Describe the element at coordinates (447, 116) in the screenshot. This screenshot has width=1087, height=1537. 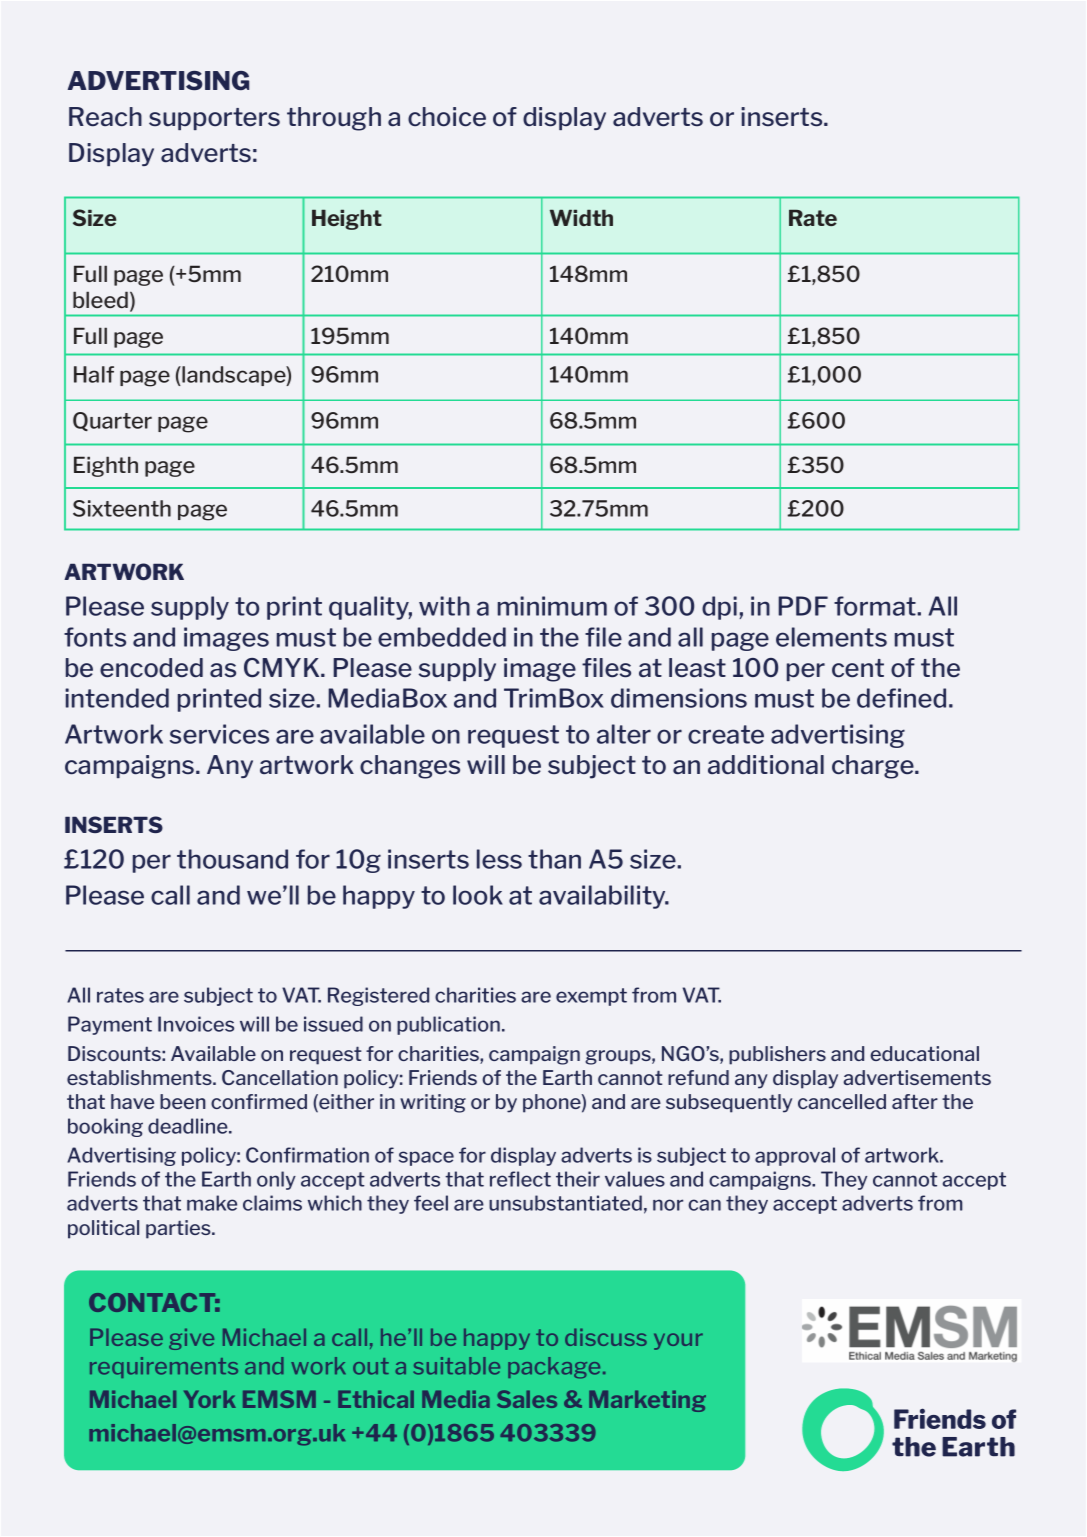
I see `choice` at that location.
